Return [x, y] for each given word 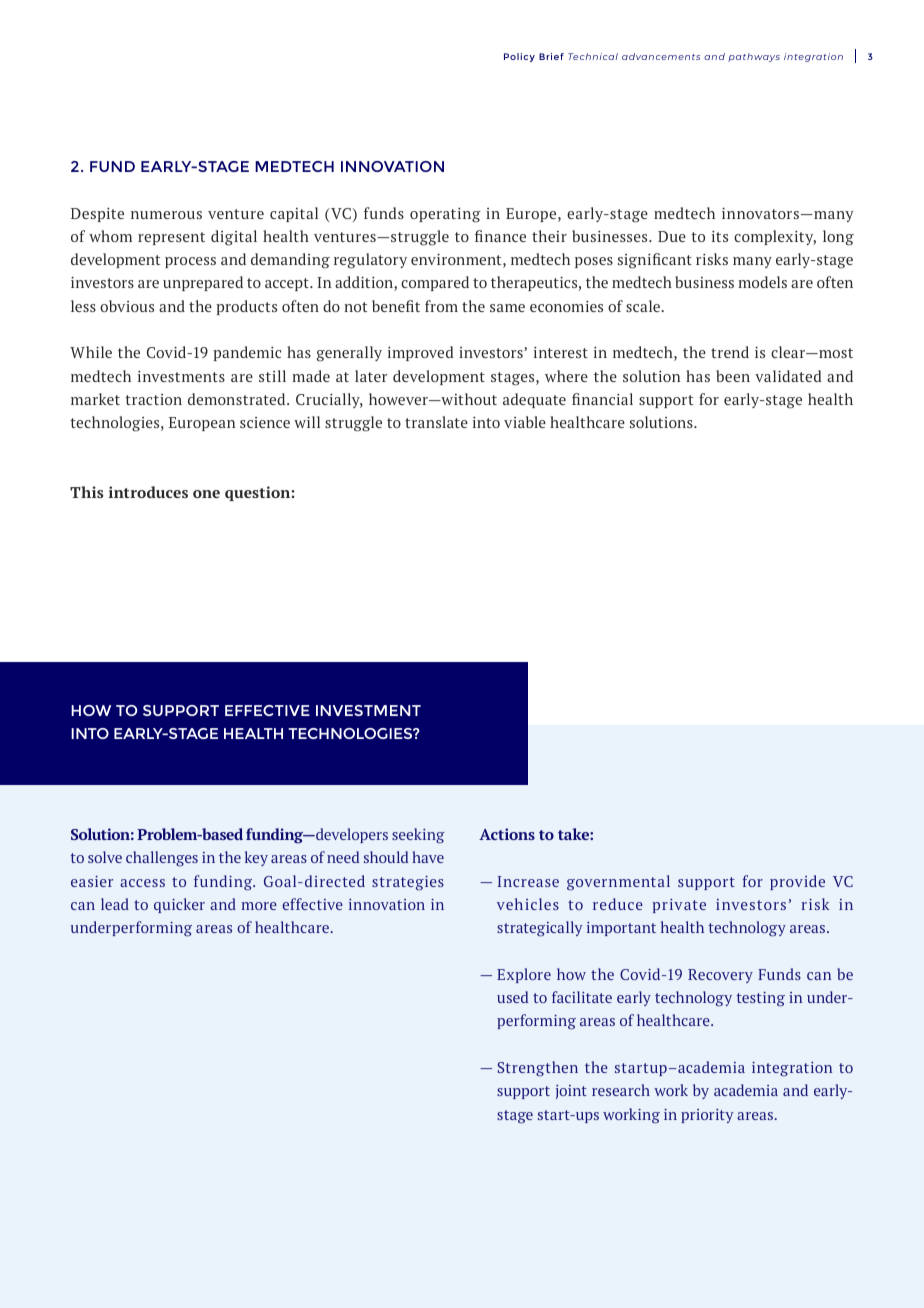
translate [436, 422]
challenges [162, 859]
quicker [179, 905]
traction [153, 399]
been [733, 376]
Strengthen [538, 1069]
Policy [519, 57]
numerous [166, 215]
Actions [507, 834]
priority [707, 1116]
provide [797, 882]
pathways [754, 57]
